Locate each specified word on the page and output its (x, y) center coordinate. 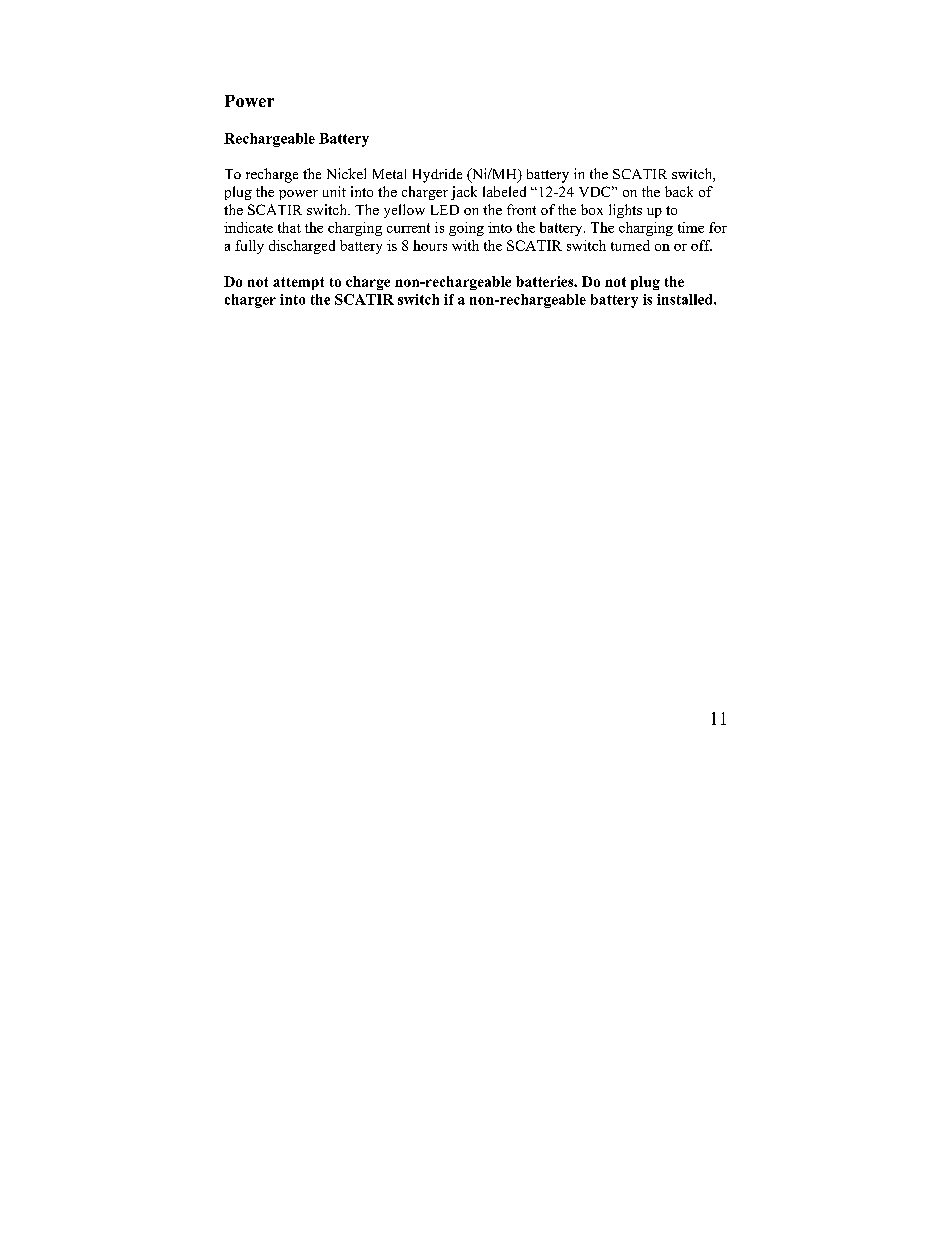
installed (686, 299)
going (466, 229)
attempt (298, 283)
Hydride (437, 175)
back (679, 191)
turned (630, 245)
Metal (389, 174)
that (289, 227)
